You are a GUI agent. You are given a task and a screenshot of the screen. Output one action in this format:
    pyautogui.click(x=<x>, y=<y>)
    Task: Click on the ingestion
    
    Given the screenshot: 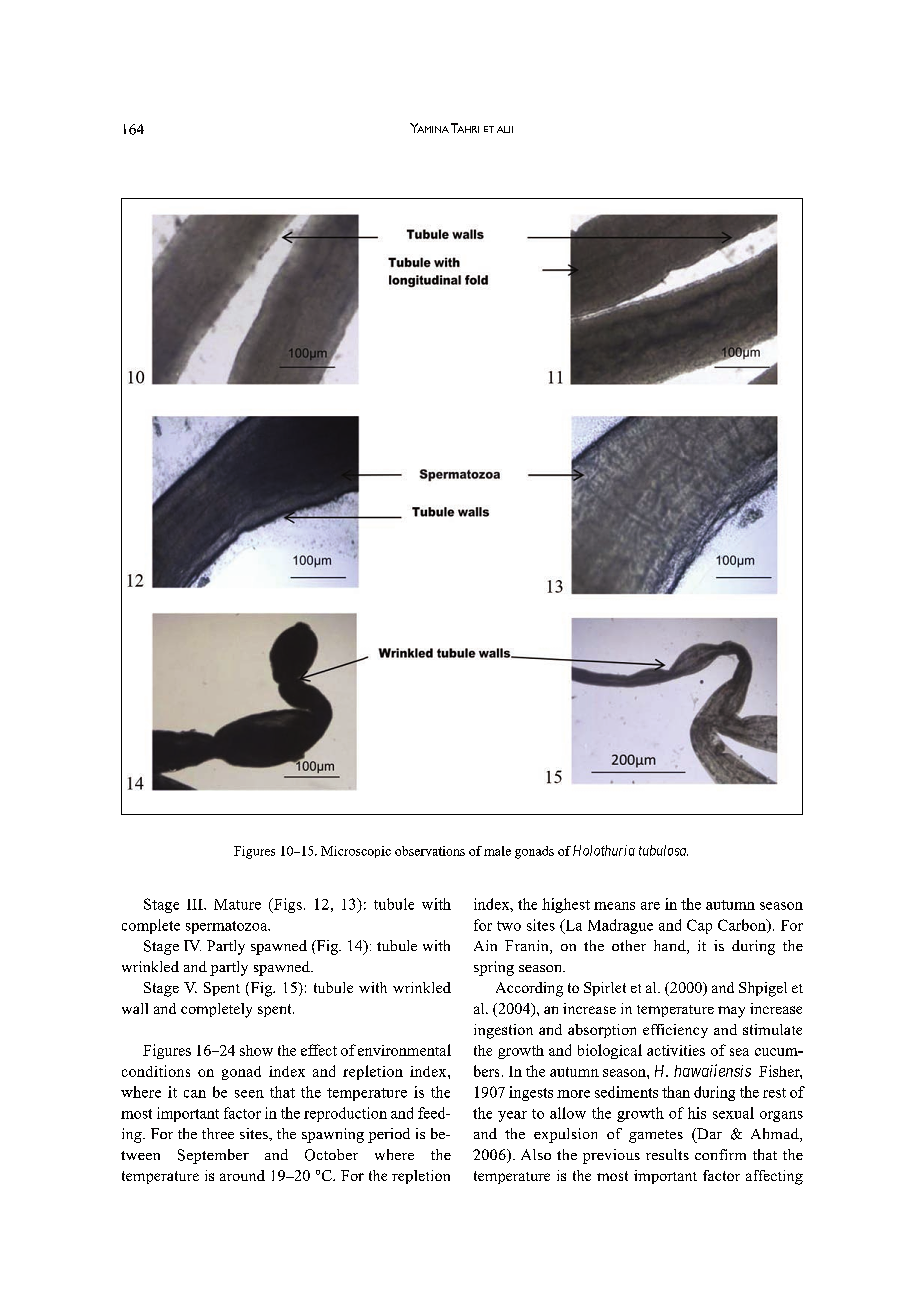 What is the action you would take?
    pyautogui.click(x=503, y=1031)
